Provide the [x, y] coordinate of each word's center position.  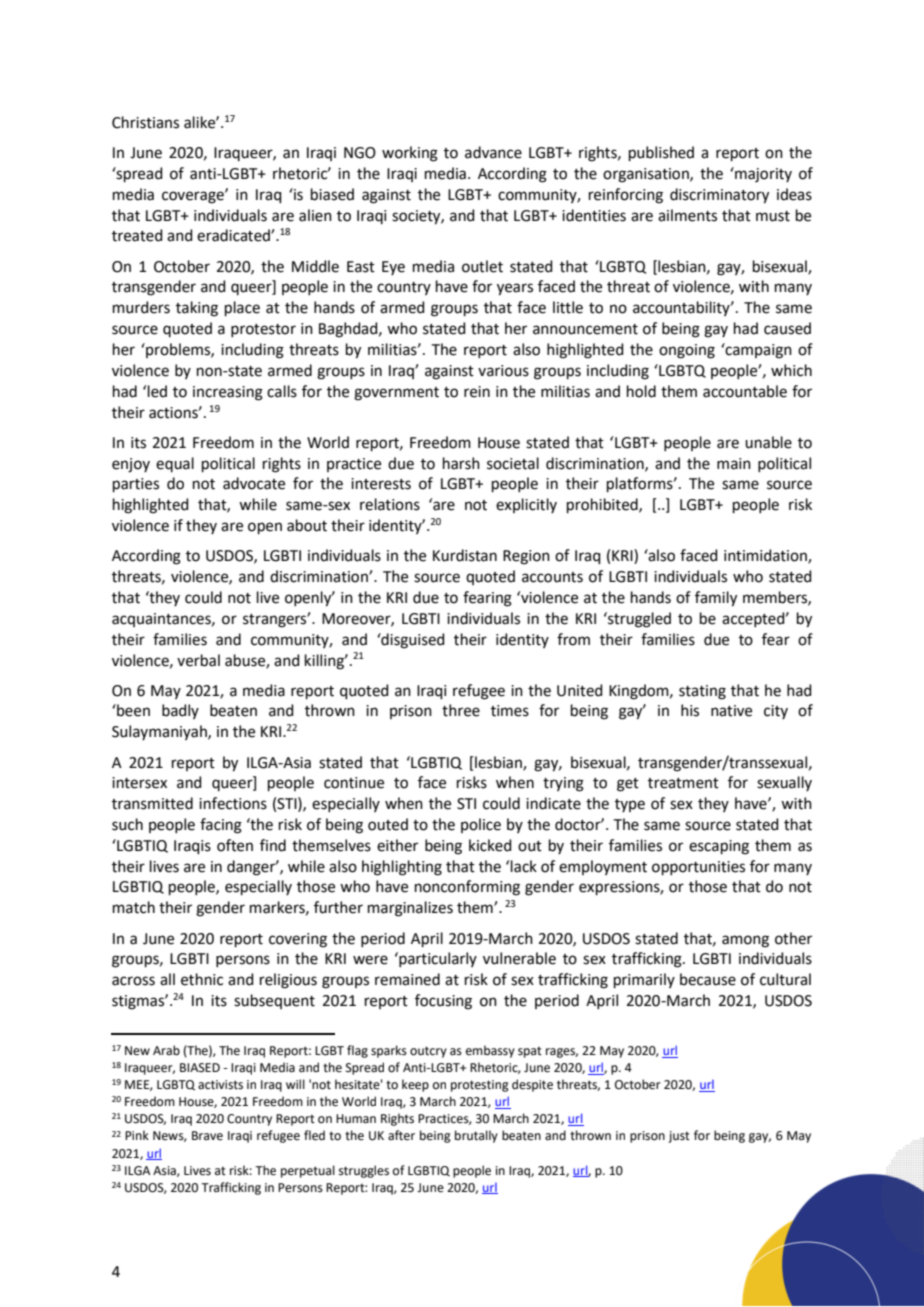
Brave [207, 1136]
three [461, 710]
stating [702, 692]
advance [493, 152]
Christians [145, 122]
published [661, 153]
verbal [198, 660]
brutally [476, 1136]
